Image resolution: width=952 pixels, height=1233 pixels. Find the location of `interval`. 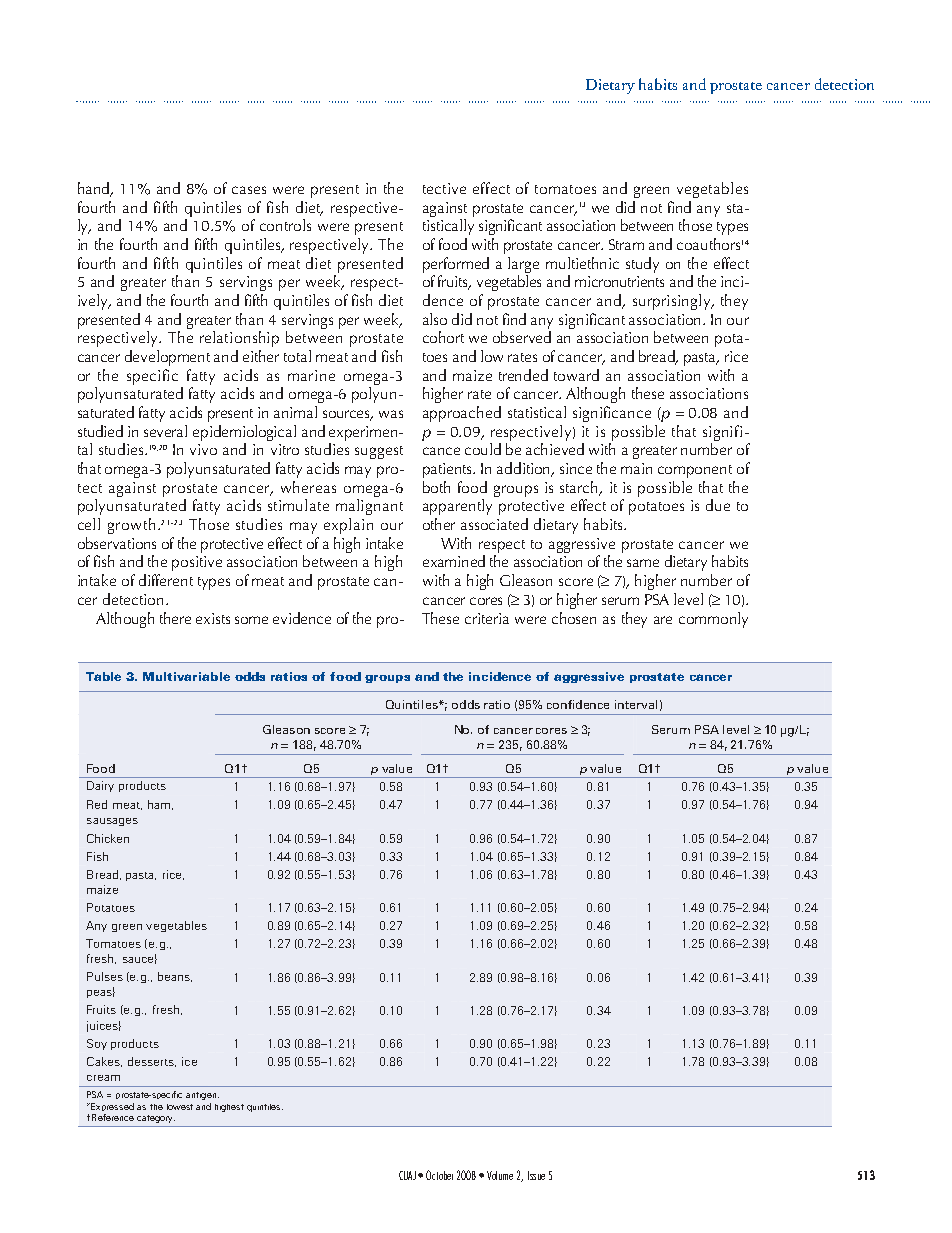

interval is located at coordinates (636, 704).
